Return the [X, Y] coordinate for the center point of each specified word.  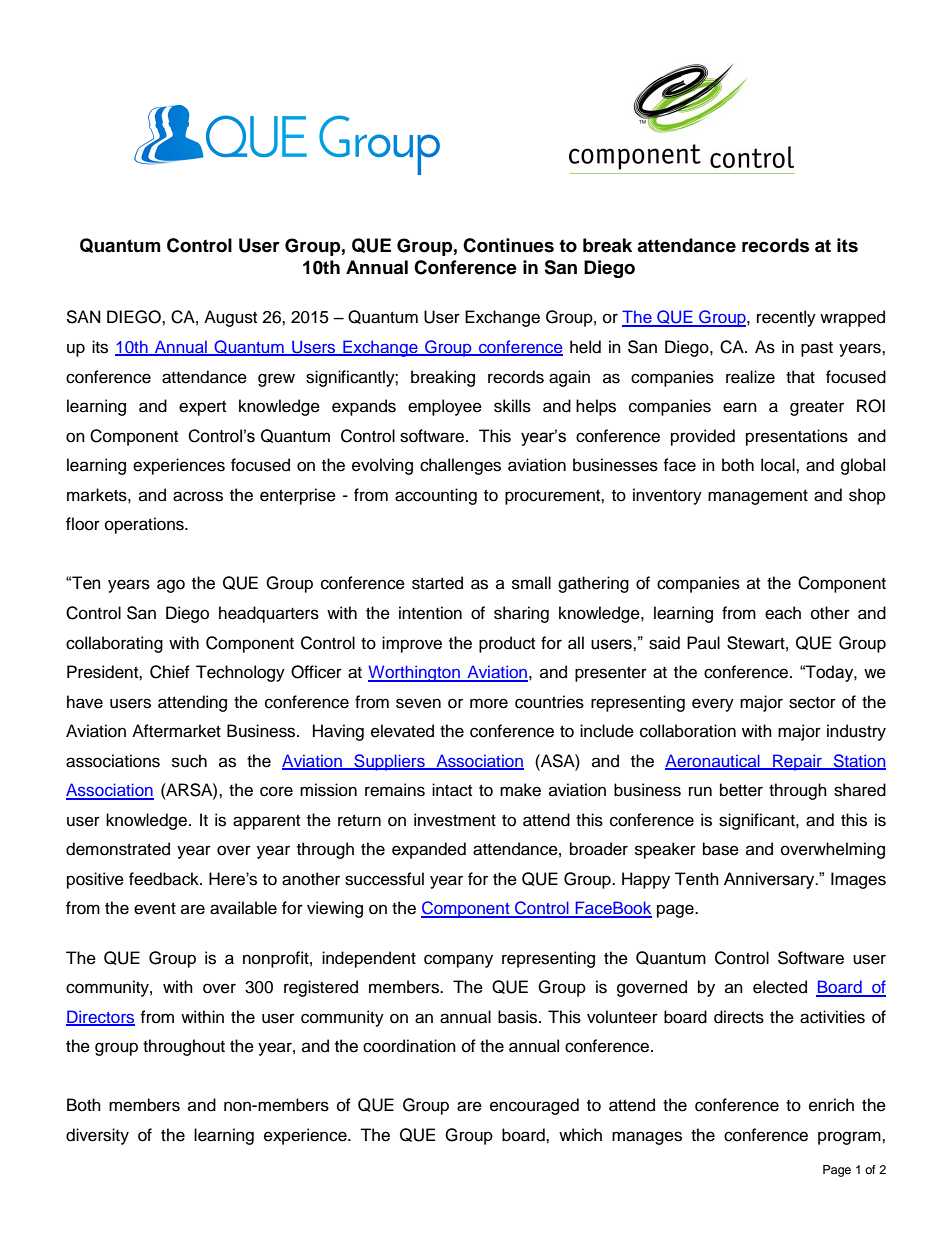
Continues [508, 245]
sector [812, 703]
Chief [170, 672]
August [230, 318]
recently [786, 318]
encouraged [534, 1106]
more [489, 703]
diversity [97, 1136]
